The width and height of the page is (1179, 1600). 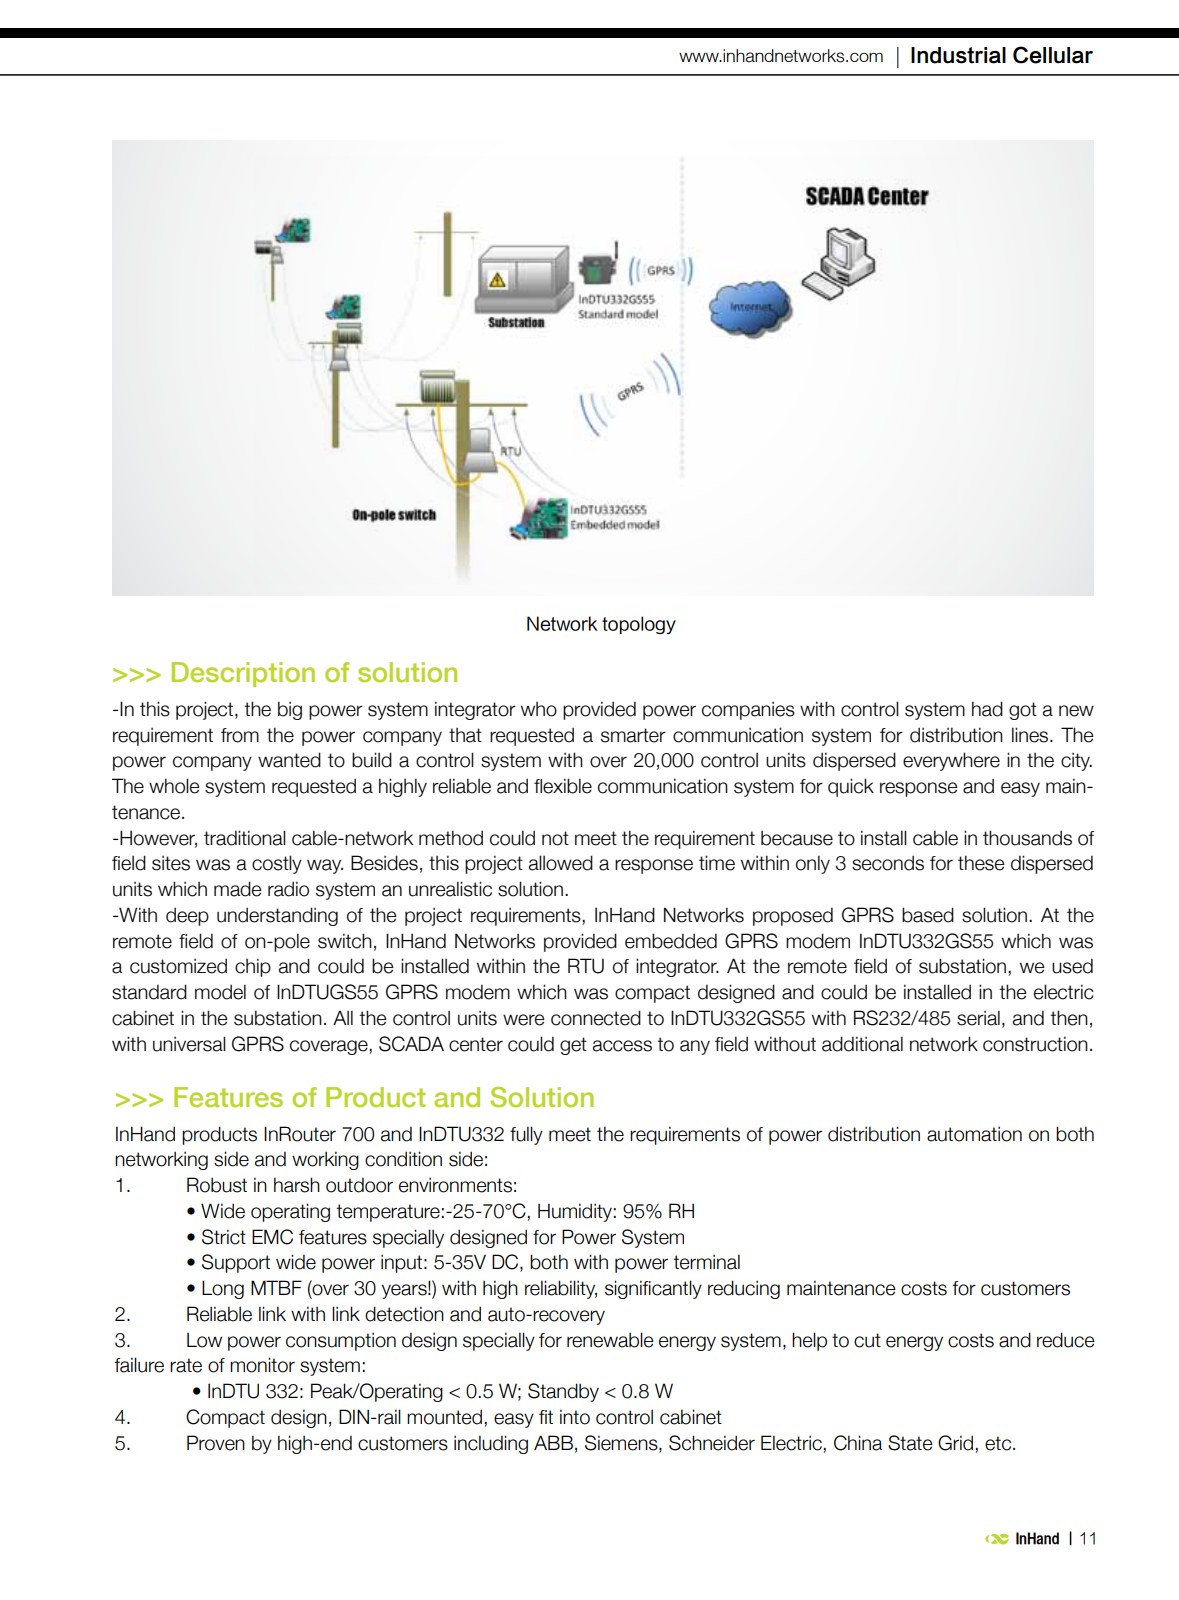 What do you see at coordinates (262, 1365) in the page?
I see `monitor` at bounding box center [262, 1365].
